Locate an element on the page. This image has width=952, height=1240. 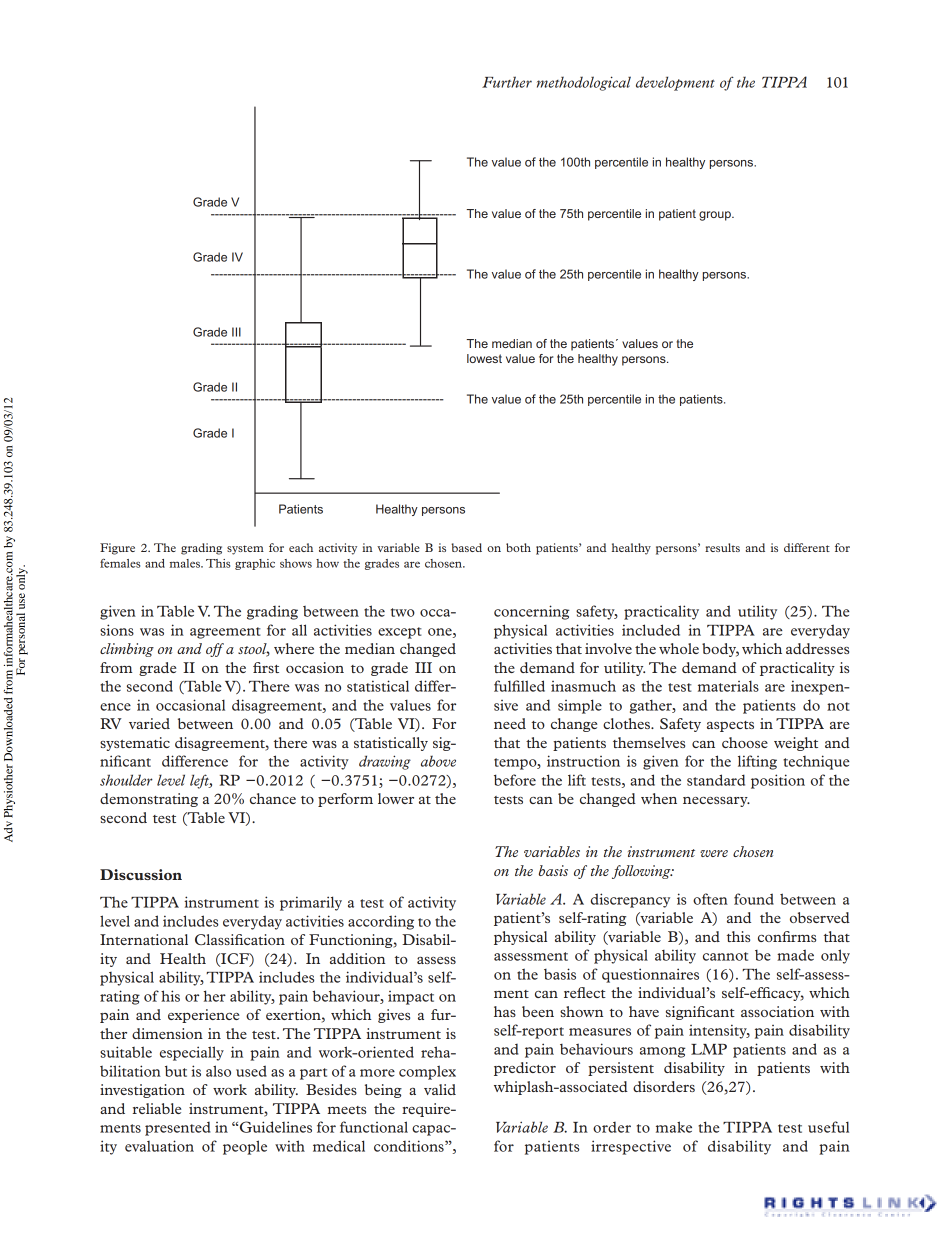
group is located at coordinates (716, 216).
